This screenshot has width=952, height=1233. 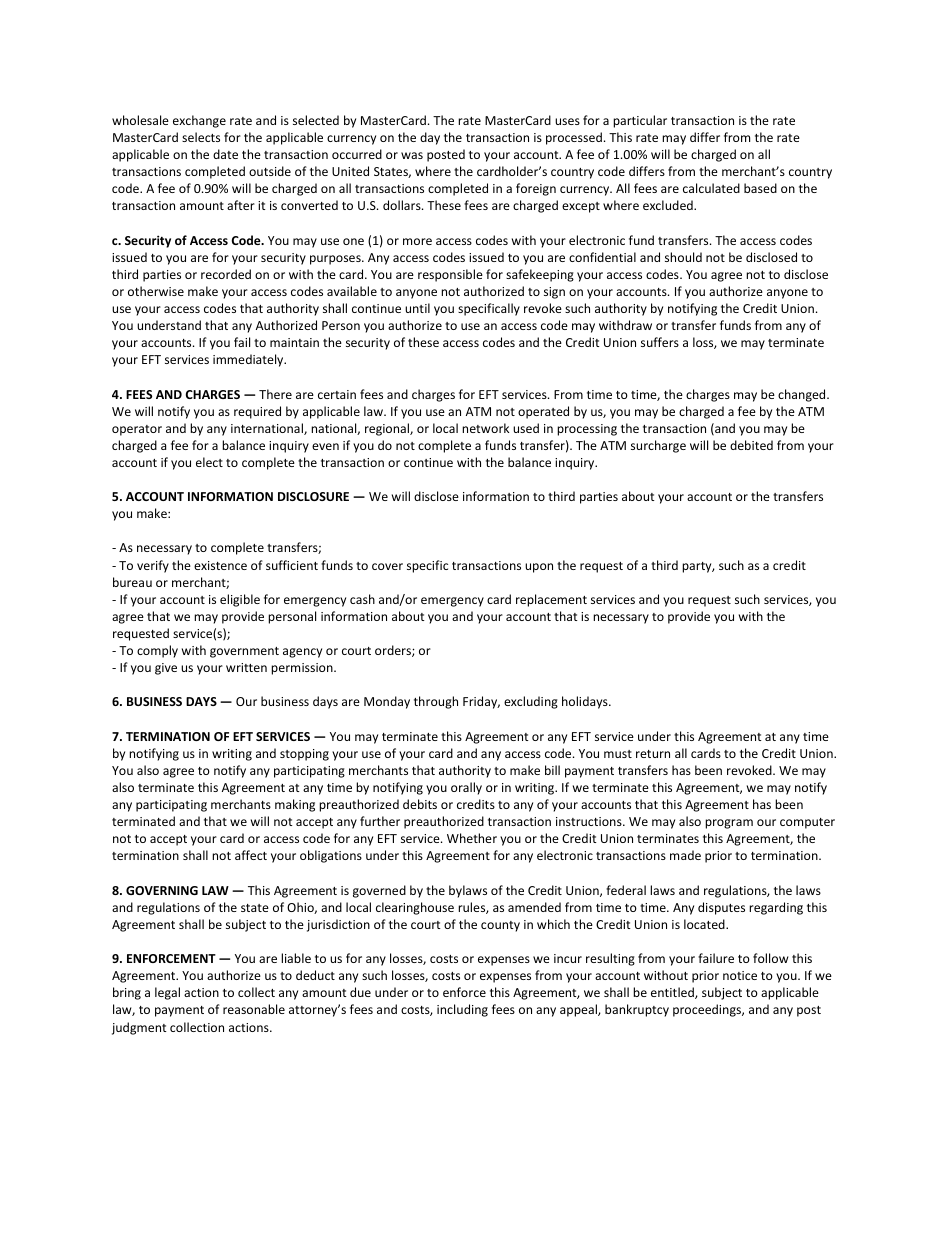 I want to click on replacement, so click(x=551, y=600).
